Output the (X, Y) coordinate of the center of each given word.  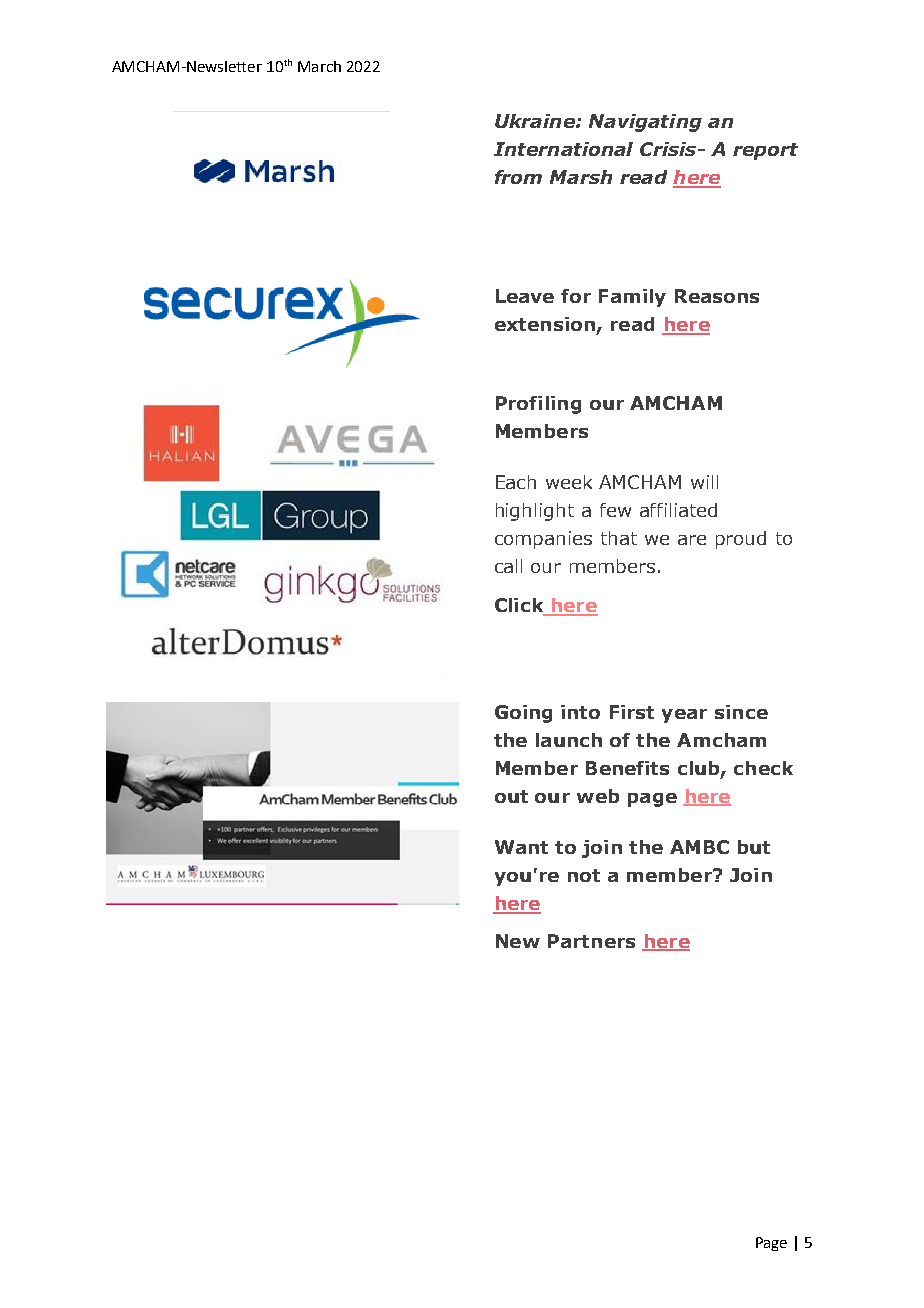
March (319, 66)
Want (521, 847)
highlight (535, 512)
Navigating (645, 123)
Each (516, 482)
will (704, 482)
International (563, 149)
